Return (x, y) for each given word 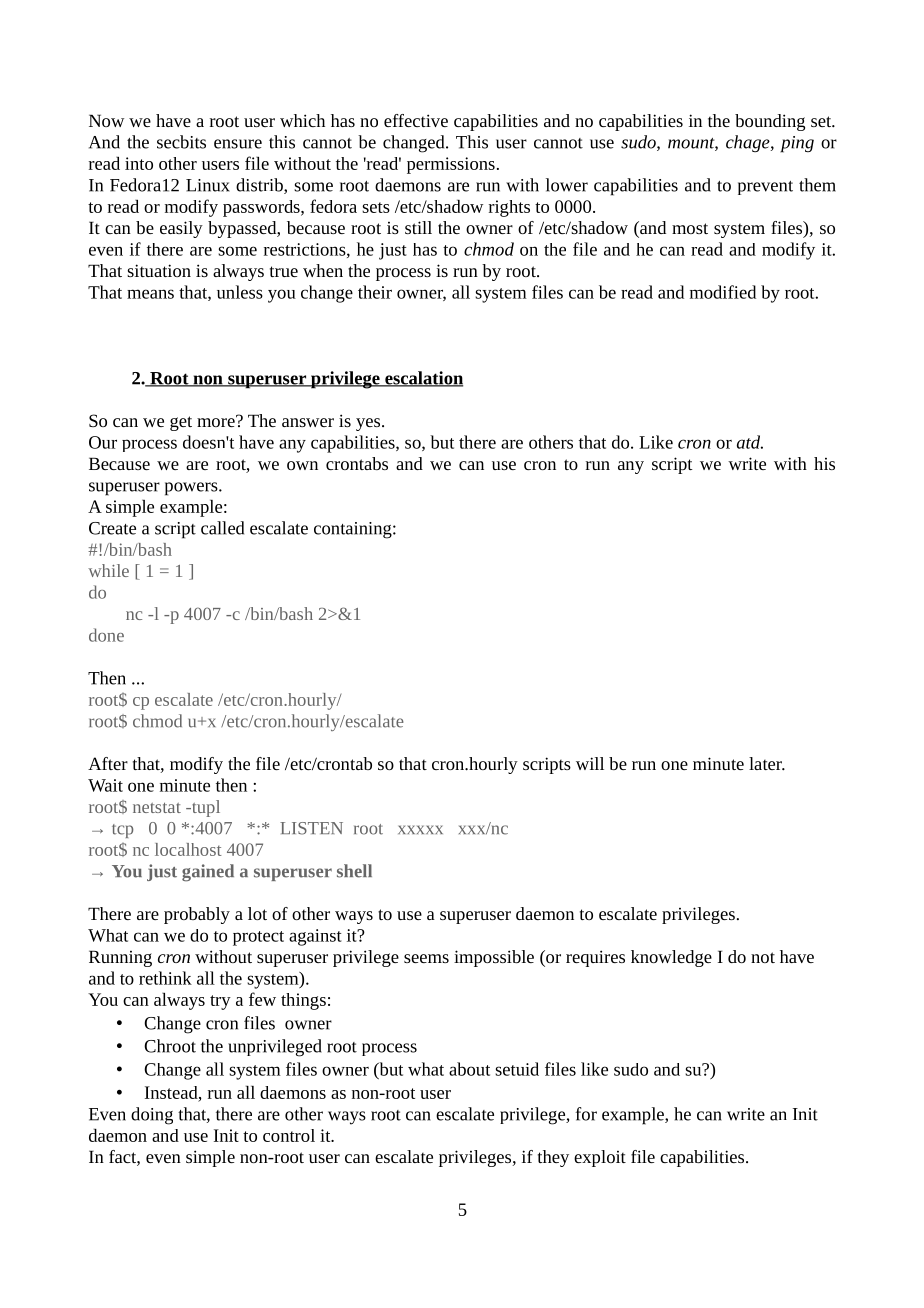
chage (749, 143)
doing (152, 1116)
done (106, 635)
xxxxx (420, 830)
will (590, 763)
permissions (451, 165)
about (469, 1069)
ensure (238, 144)
